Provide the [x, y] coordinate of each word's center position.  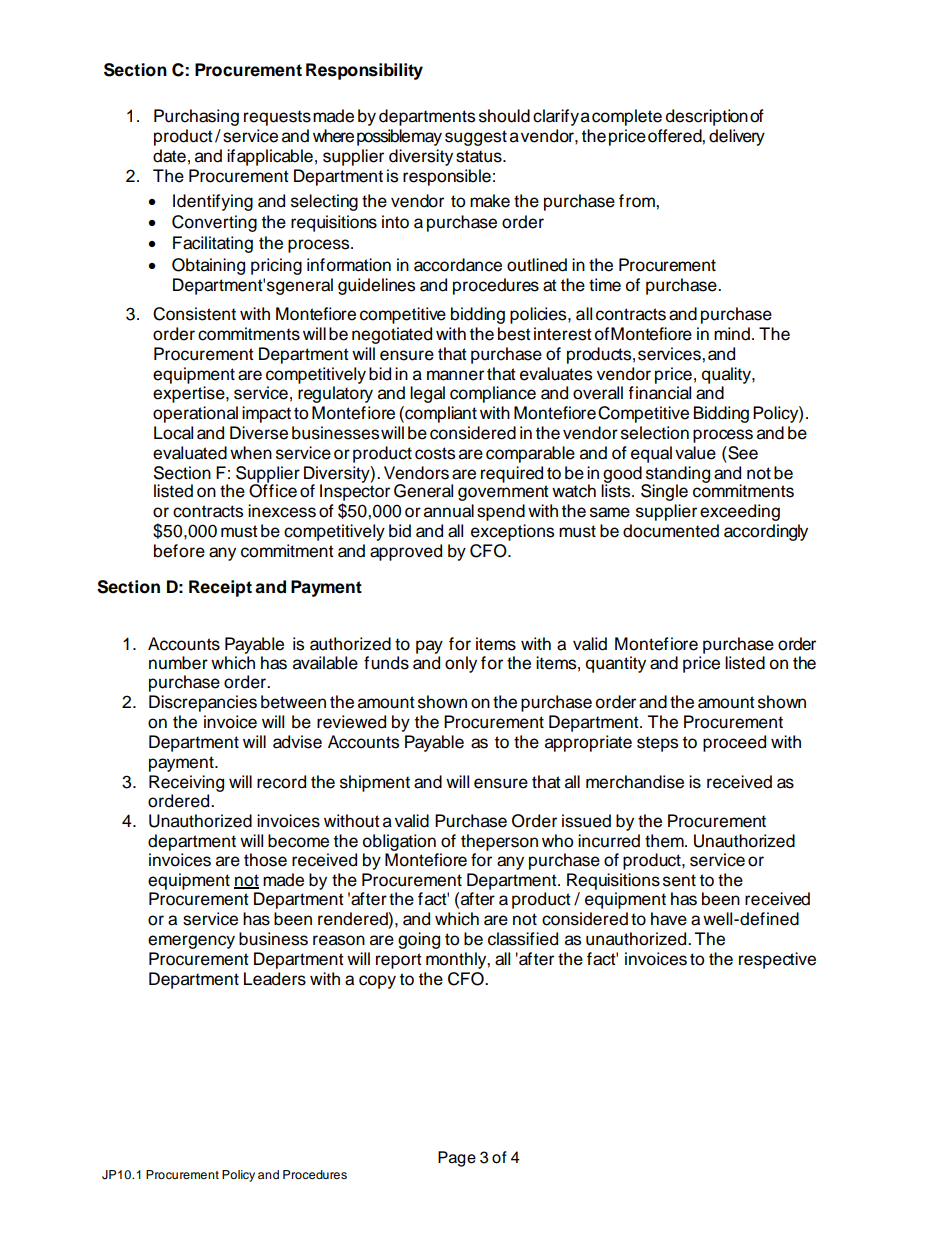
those [265, 860]
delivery [737, 137]
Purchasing [196, 117]
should [504, 116]
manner [455, 375]
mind [732, 334]
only [461, 664]
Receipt [220, 588]
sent [679, 880]
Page [457, 1159]
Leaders [275, 979]
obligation [399, 842]
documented [671, 531]
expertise [190, 394]
